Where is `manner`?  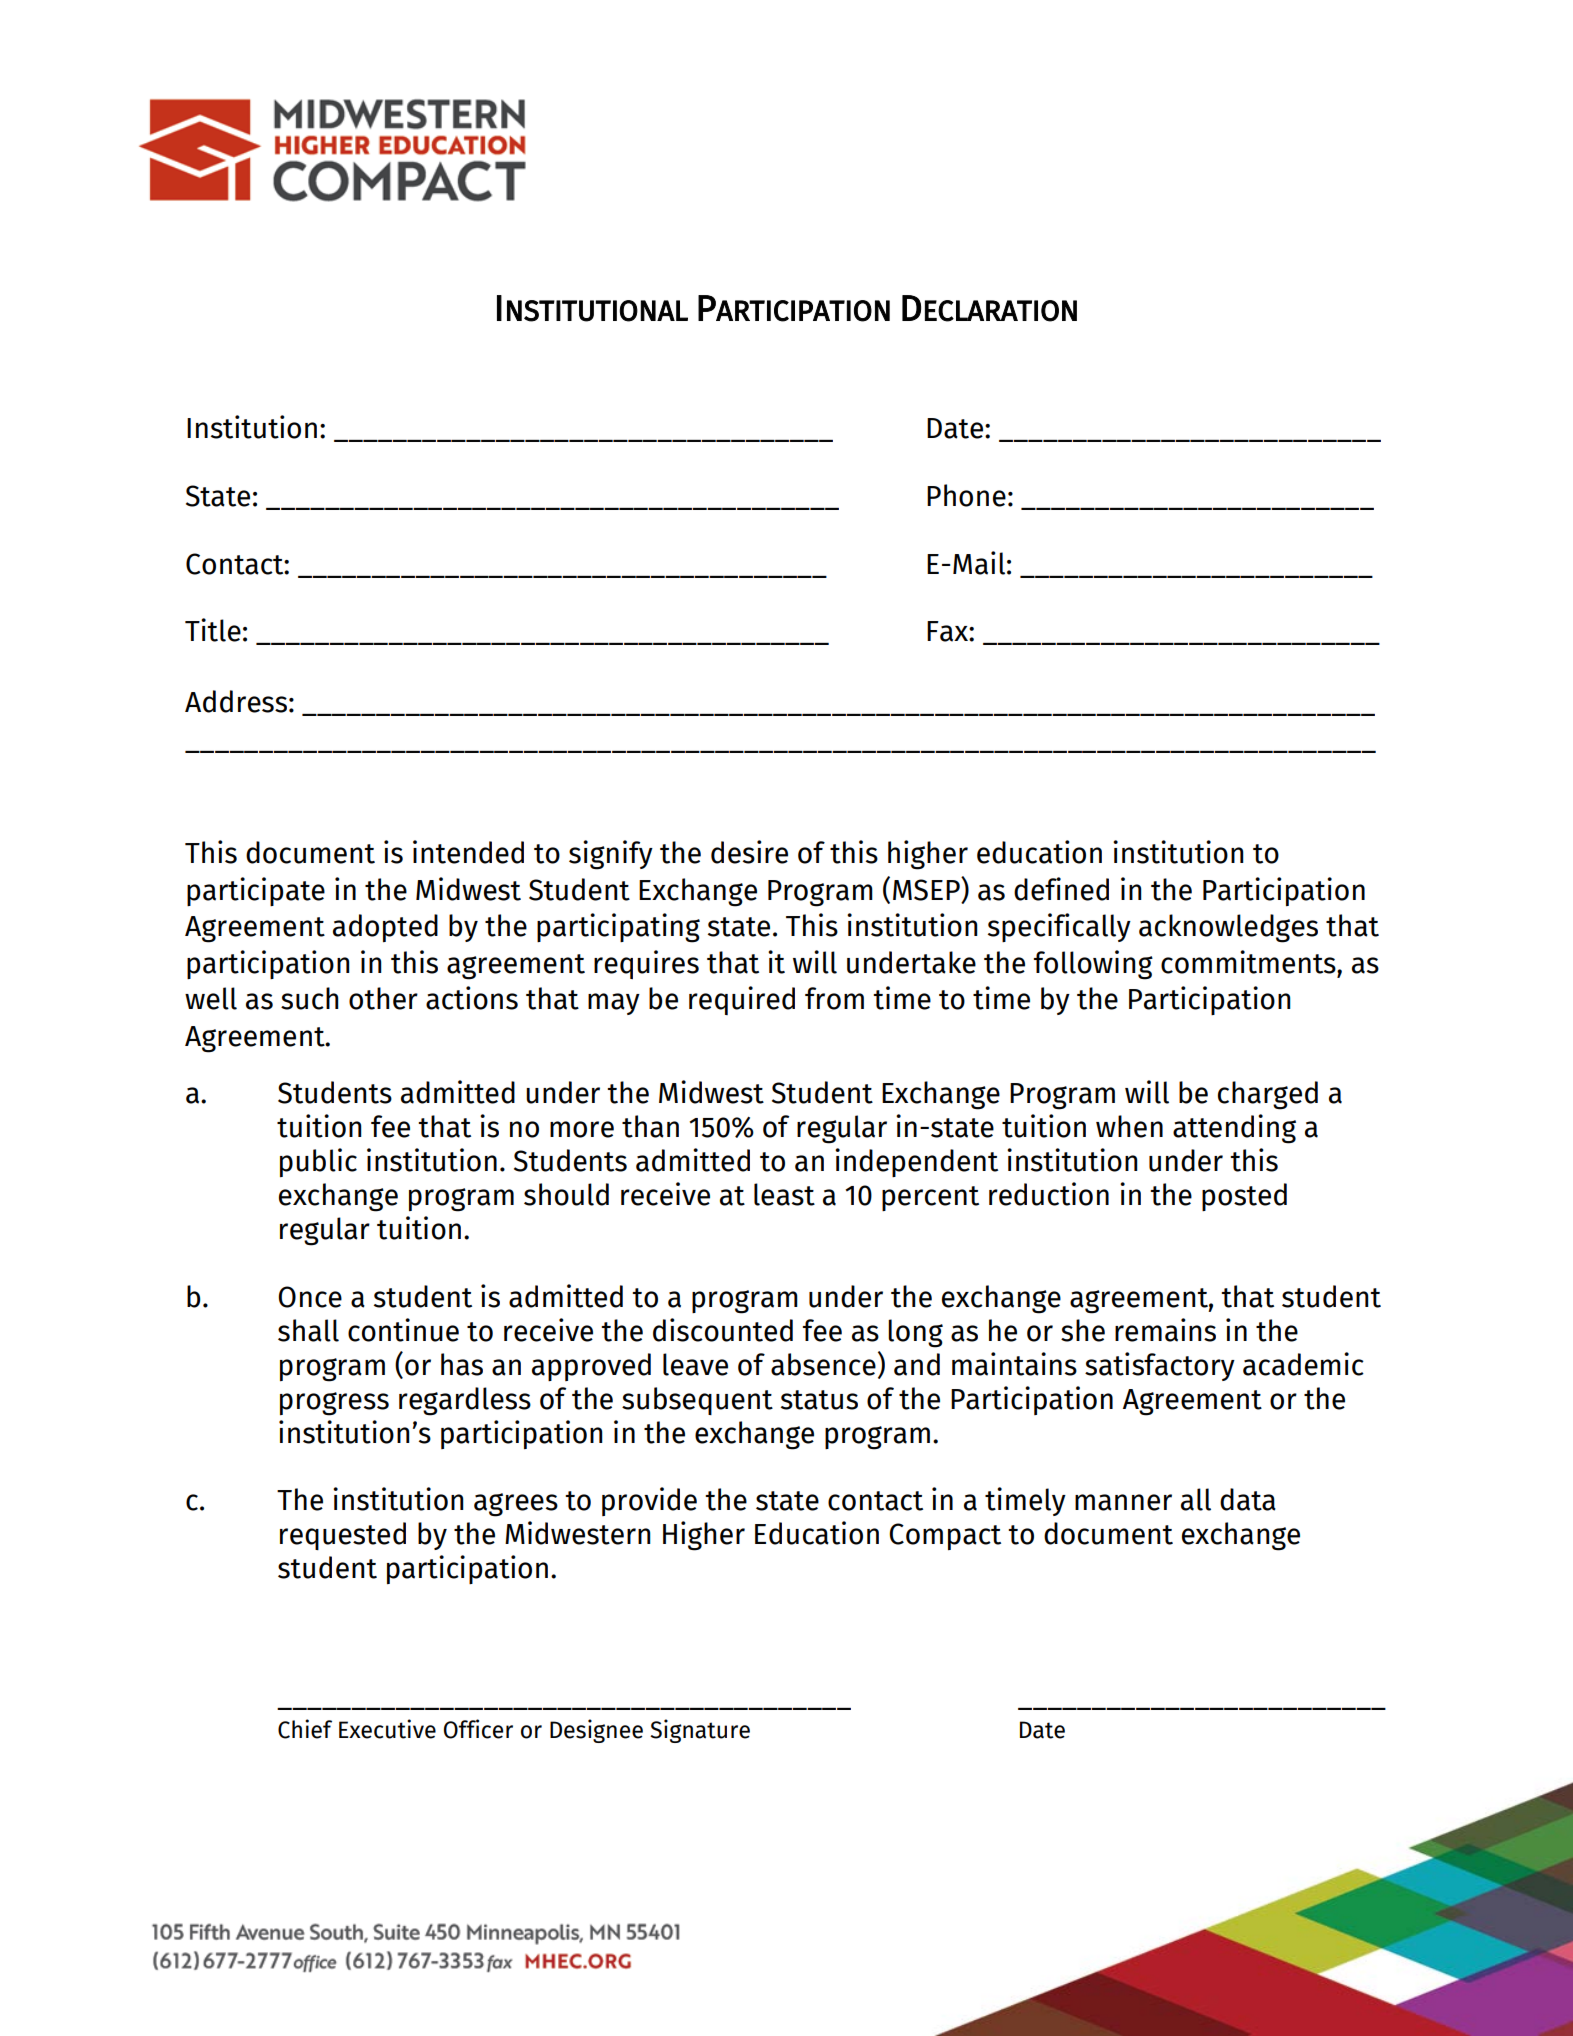 manner is located at coordinates (1123, 1502).
